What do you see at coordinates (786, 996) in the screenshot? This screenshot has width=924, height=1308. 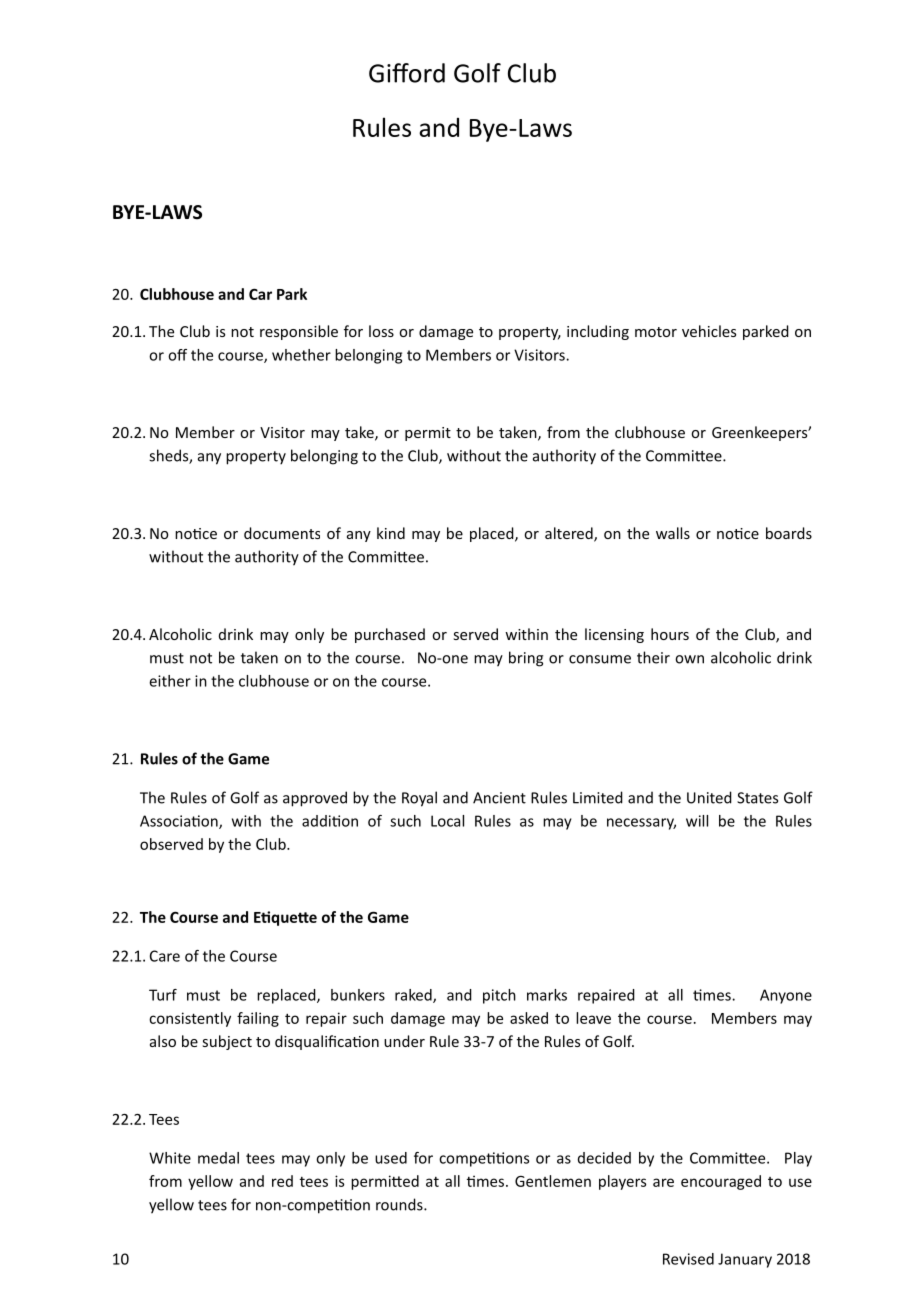 I see `Anyone` at bounding box center [786, 996].
